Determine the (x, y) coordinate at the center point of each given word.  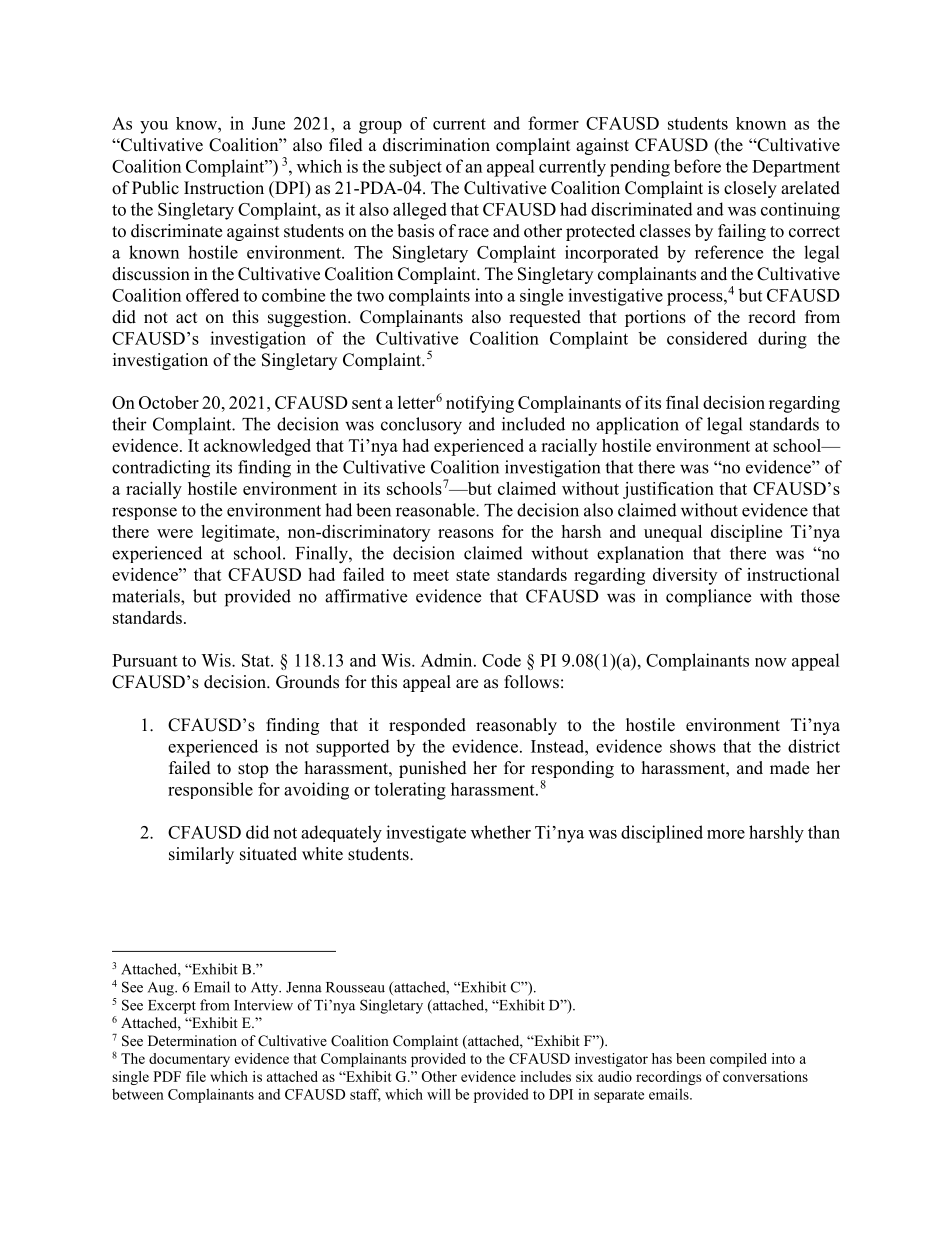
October (169, 402)
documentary (189, 1060)
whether (501, 832)
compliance (708, 598)
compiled (738, 1060)
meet (431, 575)
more (726, 834)
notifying (480, 404)
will (439, 1094)
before (697, 166)
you (154, 127)
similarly (201, 855)
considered (707, 338)
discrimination (436, 145)
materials (147, 596)
